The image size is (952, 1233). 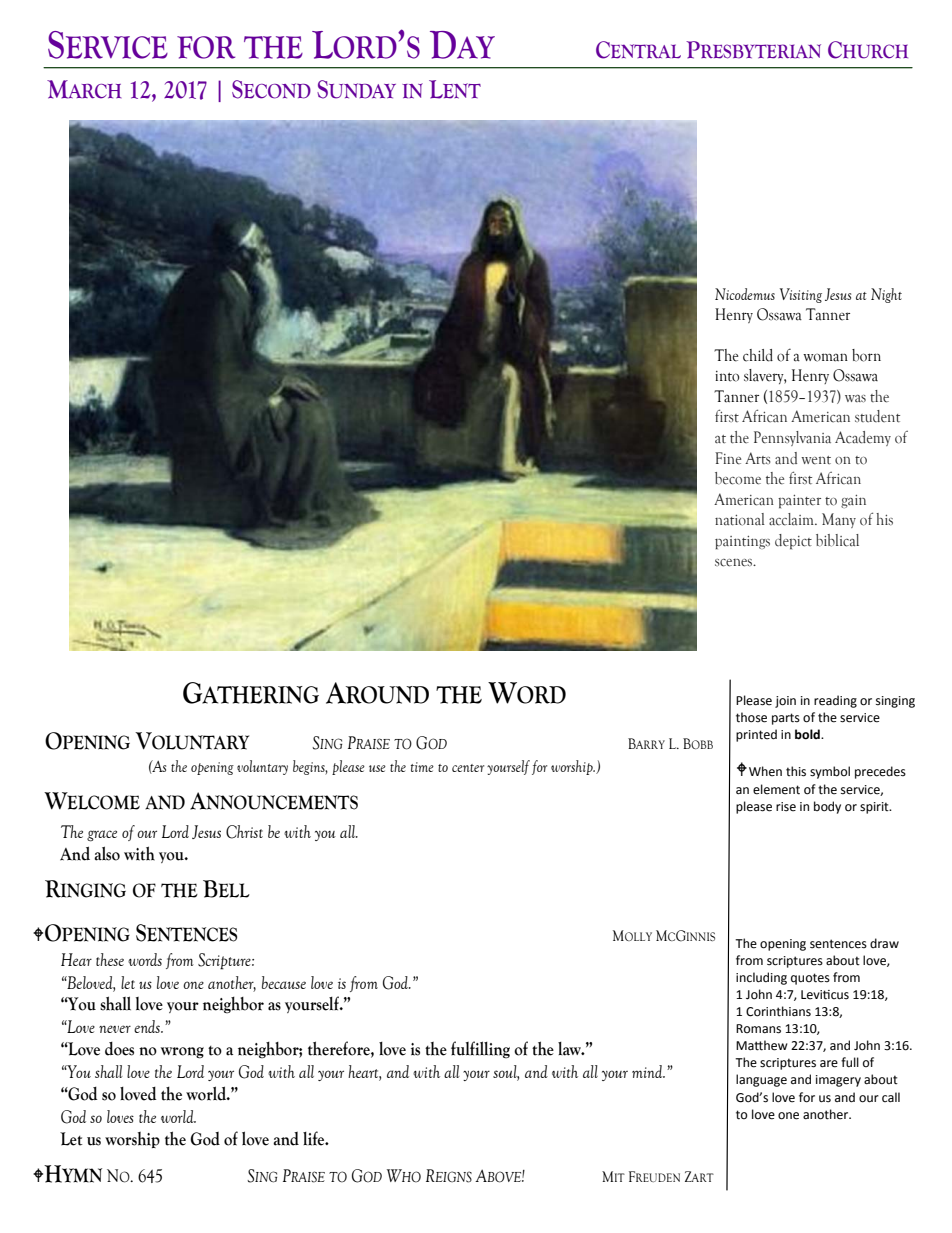 I want to click on rise, so click(x=786, y=807).
